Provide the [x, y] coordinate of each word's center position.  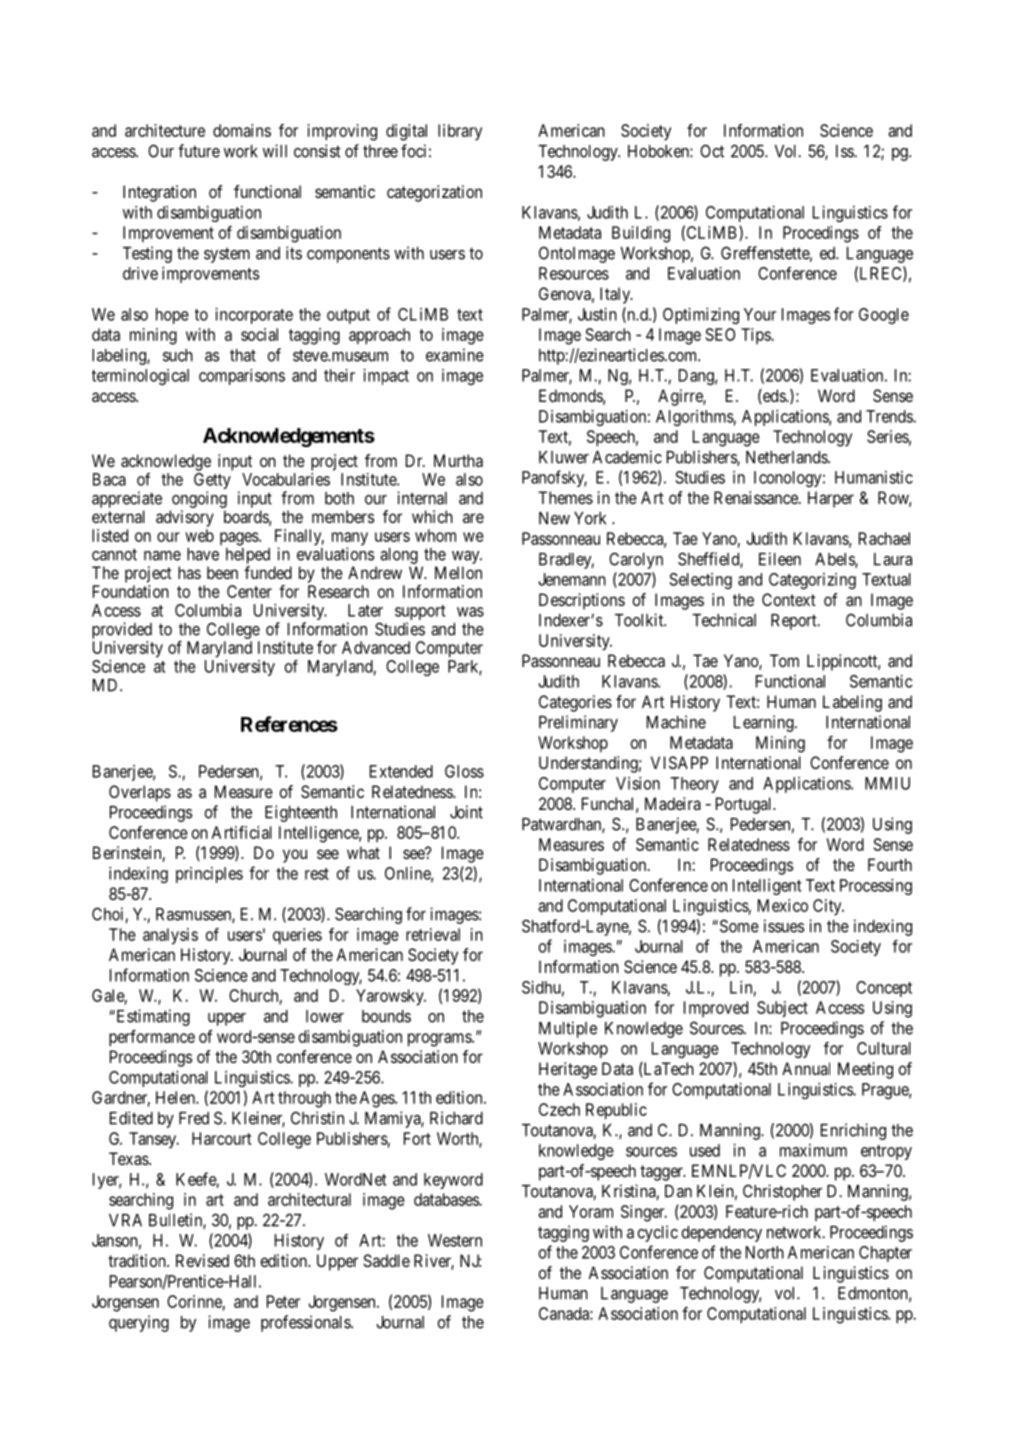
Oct [712, 151]
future [199, 151]
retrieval [433, 934]
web [199, 535]
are [473, 518]
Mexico [783, 905]
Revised [202, 1260]
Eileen [780, 559]
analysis [170, 936]
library [460, 132]
